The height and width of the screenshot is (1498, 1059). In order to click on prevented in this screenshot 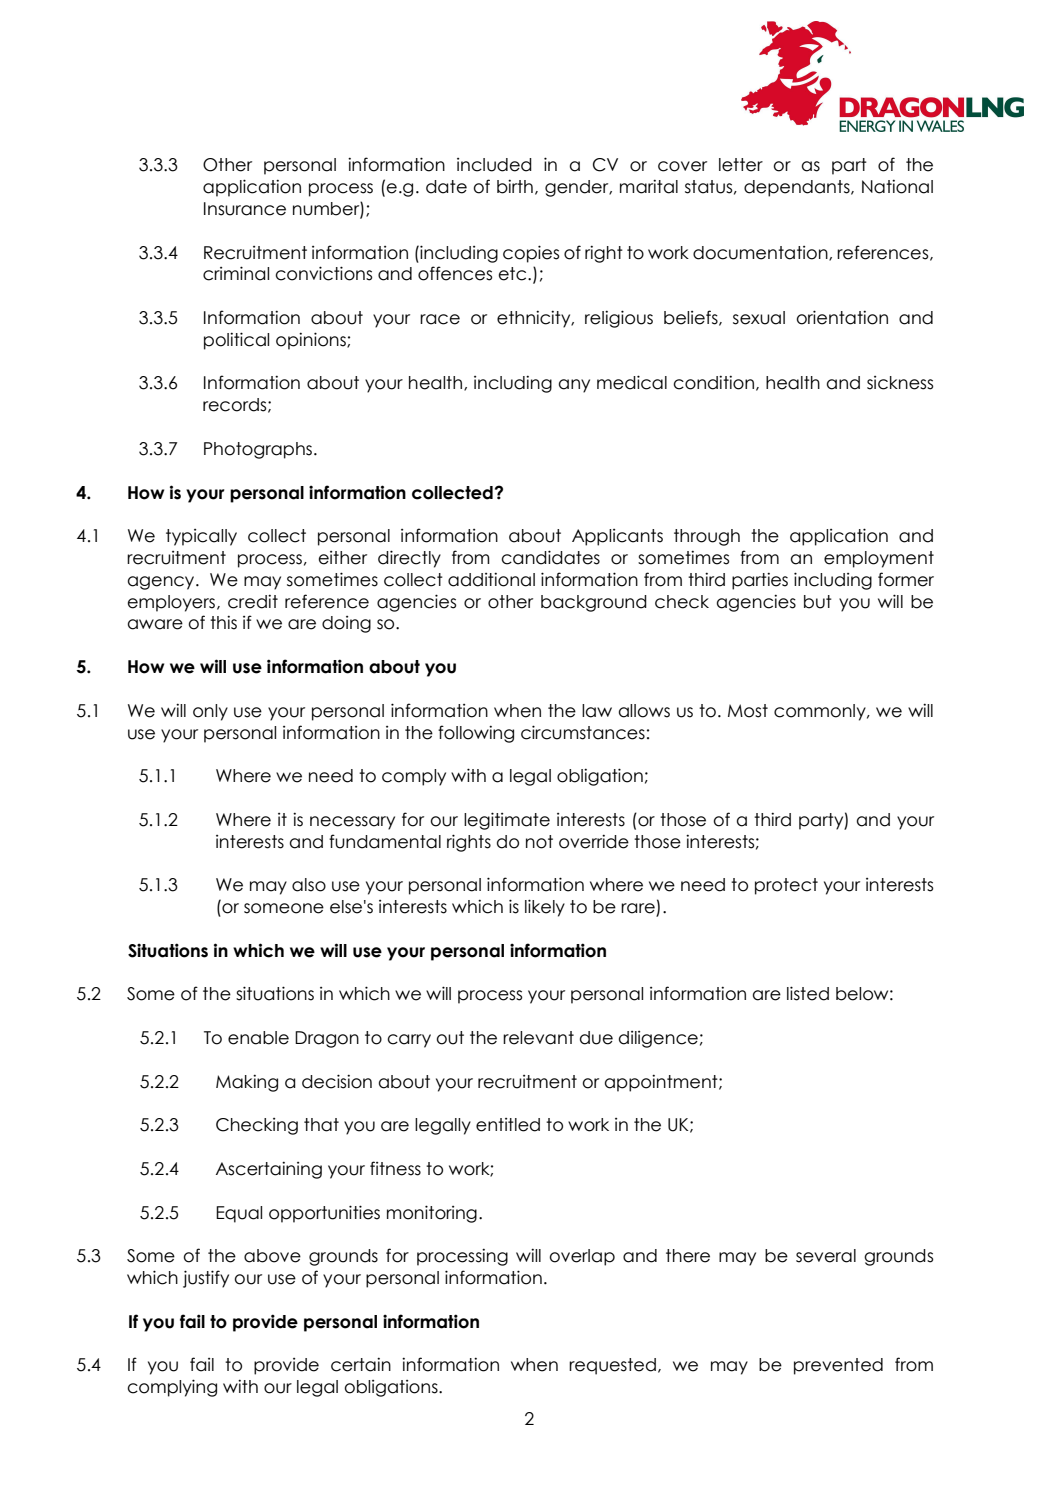, I will do `click(838, 1366)`.
